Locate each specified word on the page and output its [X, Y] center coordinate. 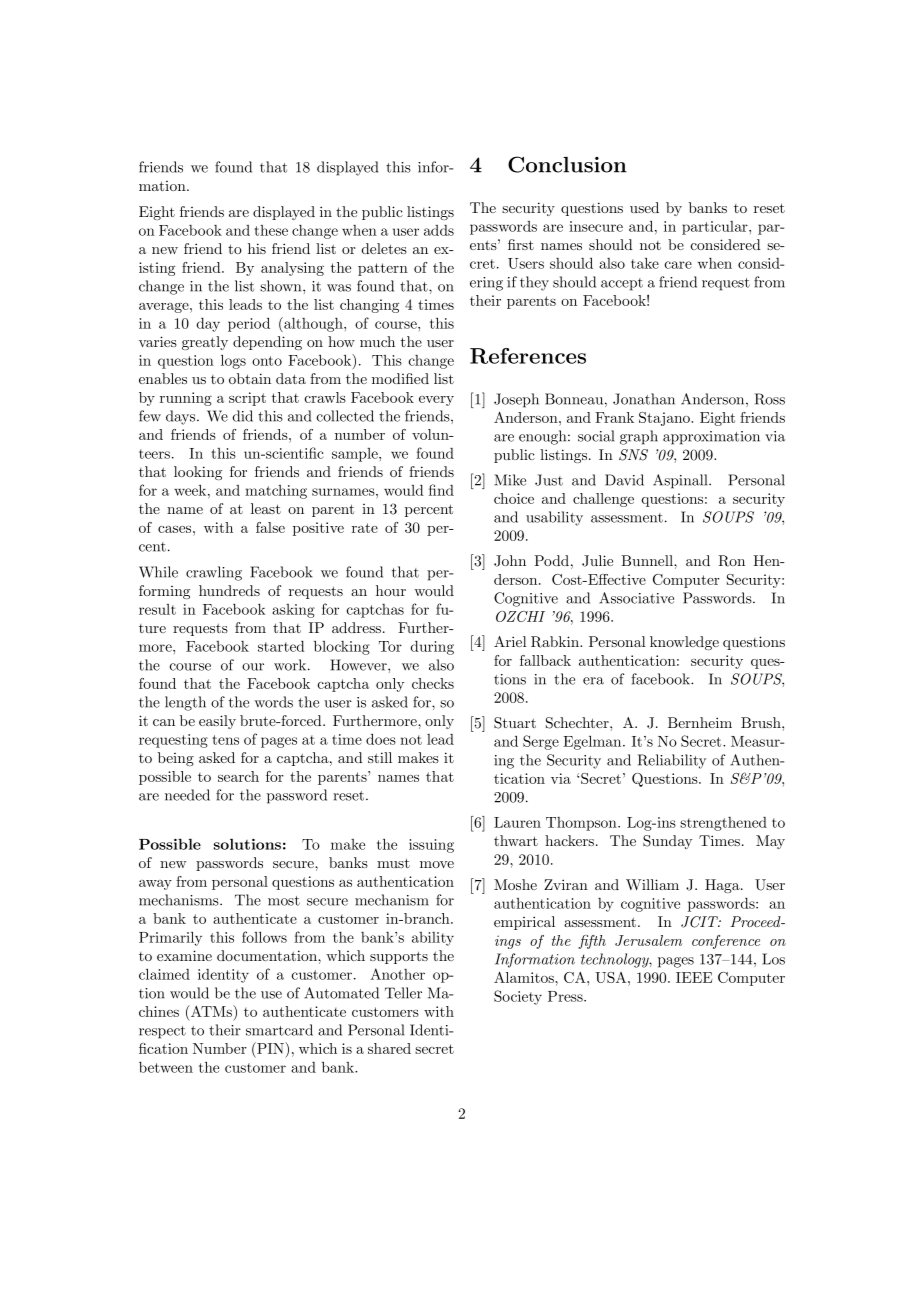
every [436, 401]
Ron [731, 561]
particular [716, 228]
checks [433, 683]
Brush [762, 722]
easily [217, 722]
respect [162, 1032]
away [155, 885]
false [270, 527]
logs [233, 361]
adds [439, 230]
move [437, 864]
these [271, 230]
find [441, 490]
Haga [723, 886]
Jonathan [644, 399]
